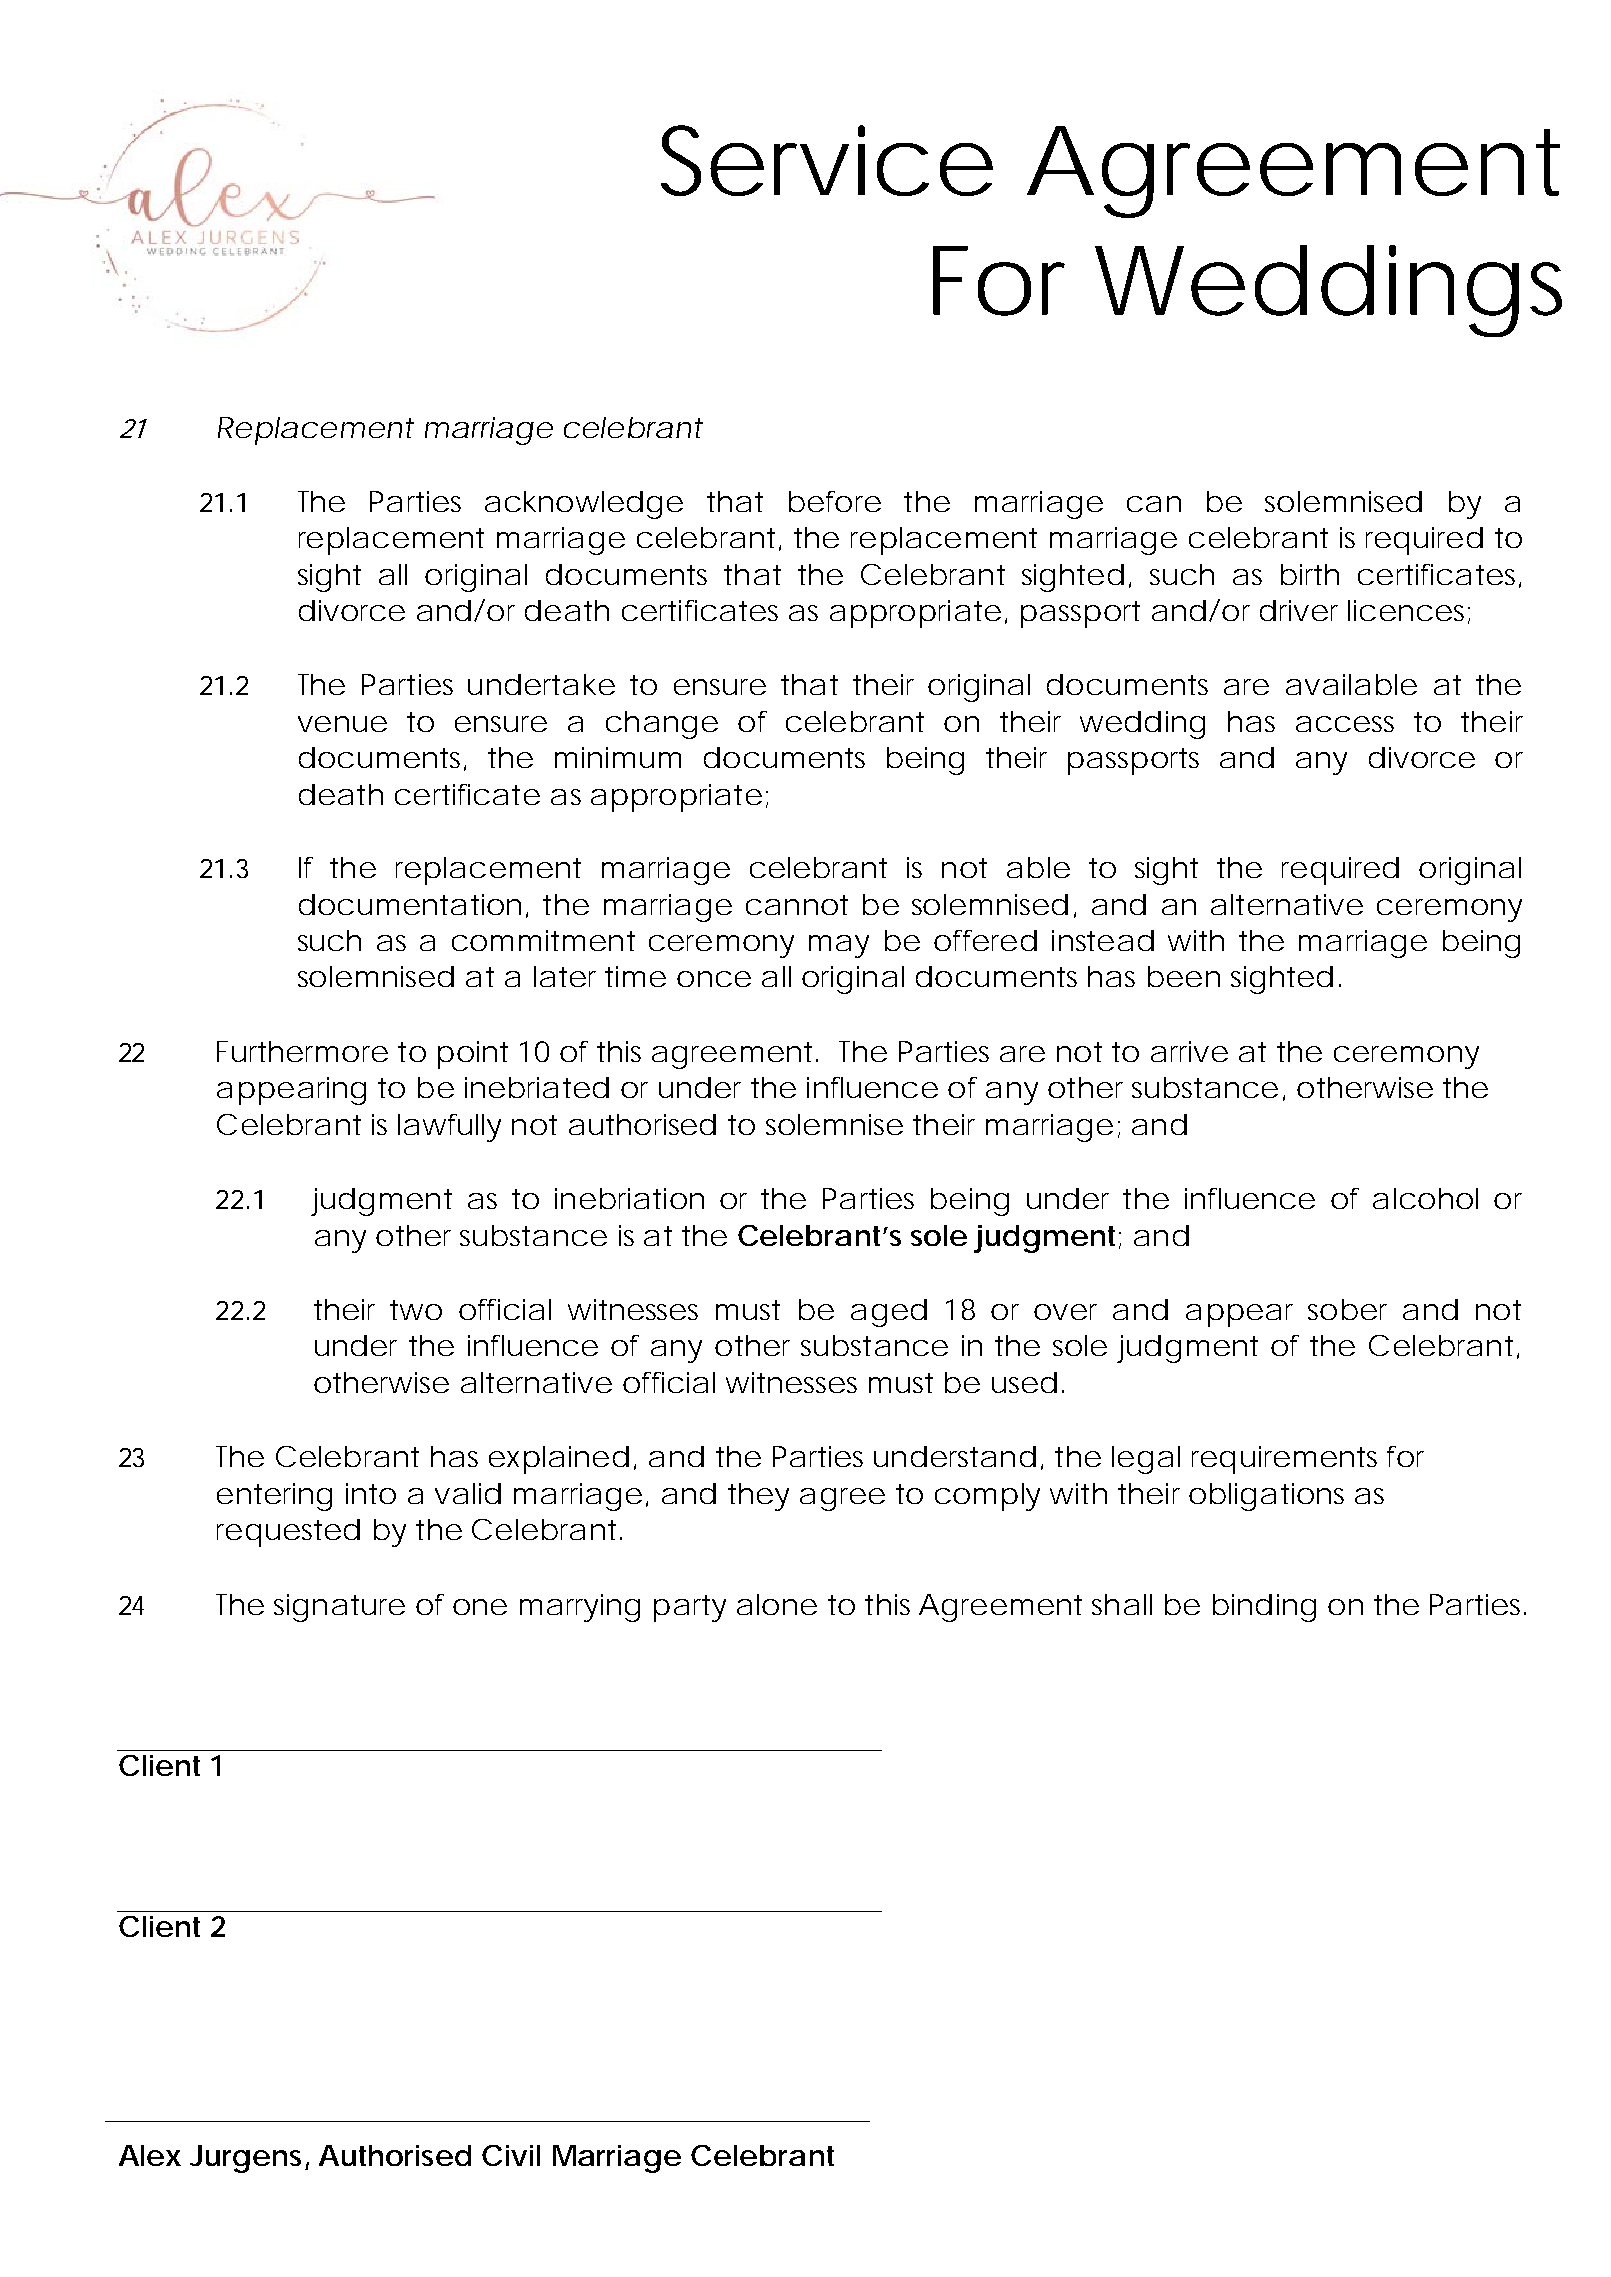 This document has height=2277, width=1611. I want to click on Alex, so click(150, 2155).
